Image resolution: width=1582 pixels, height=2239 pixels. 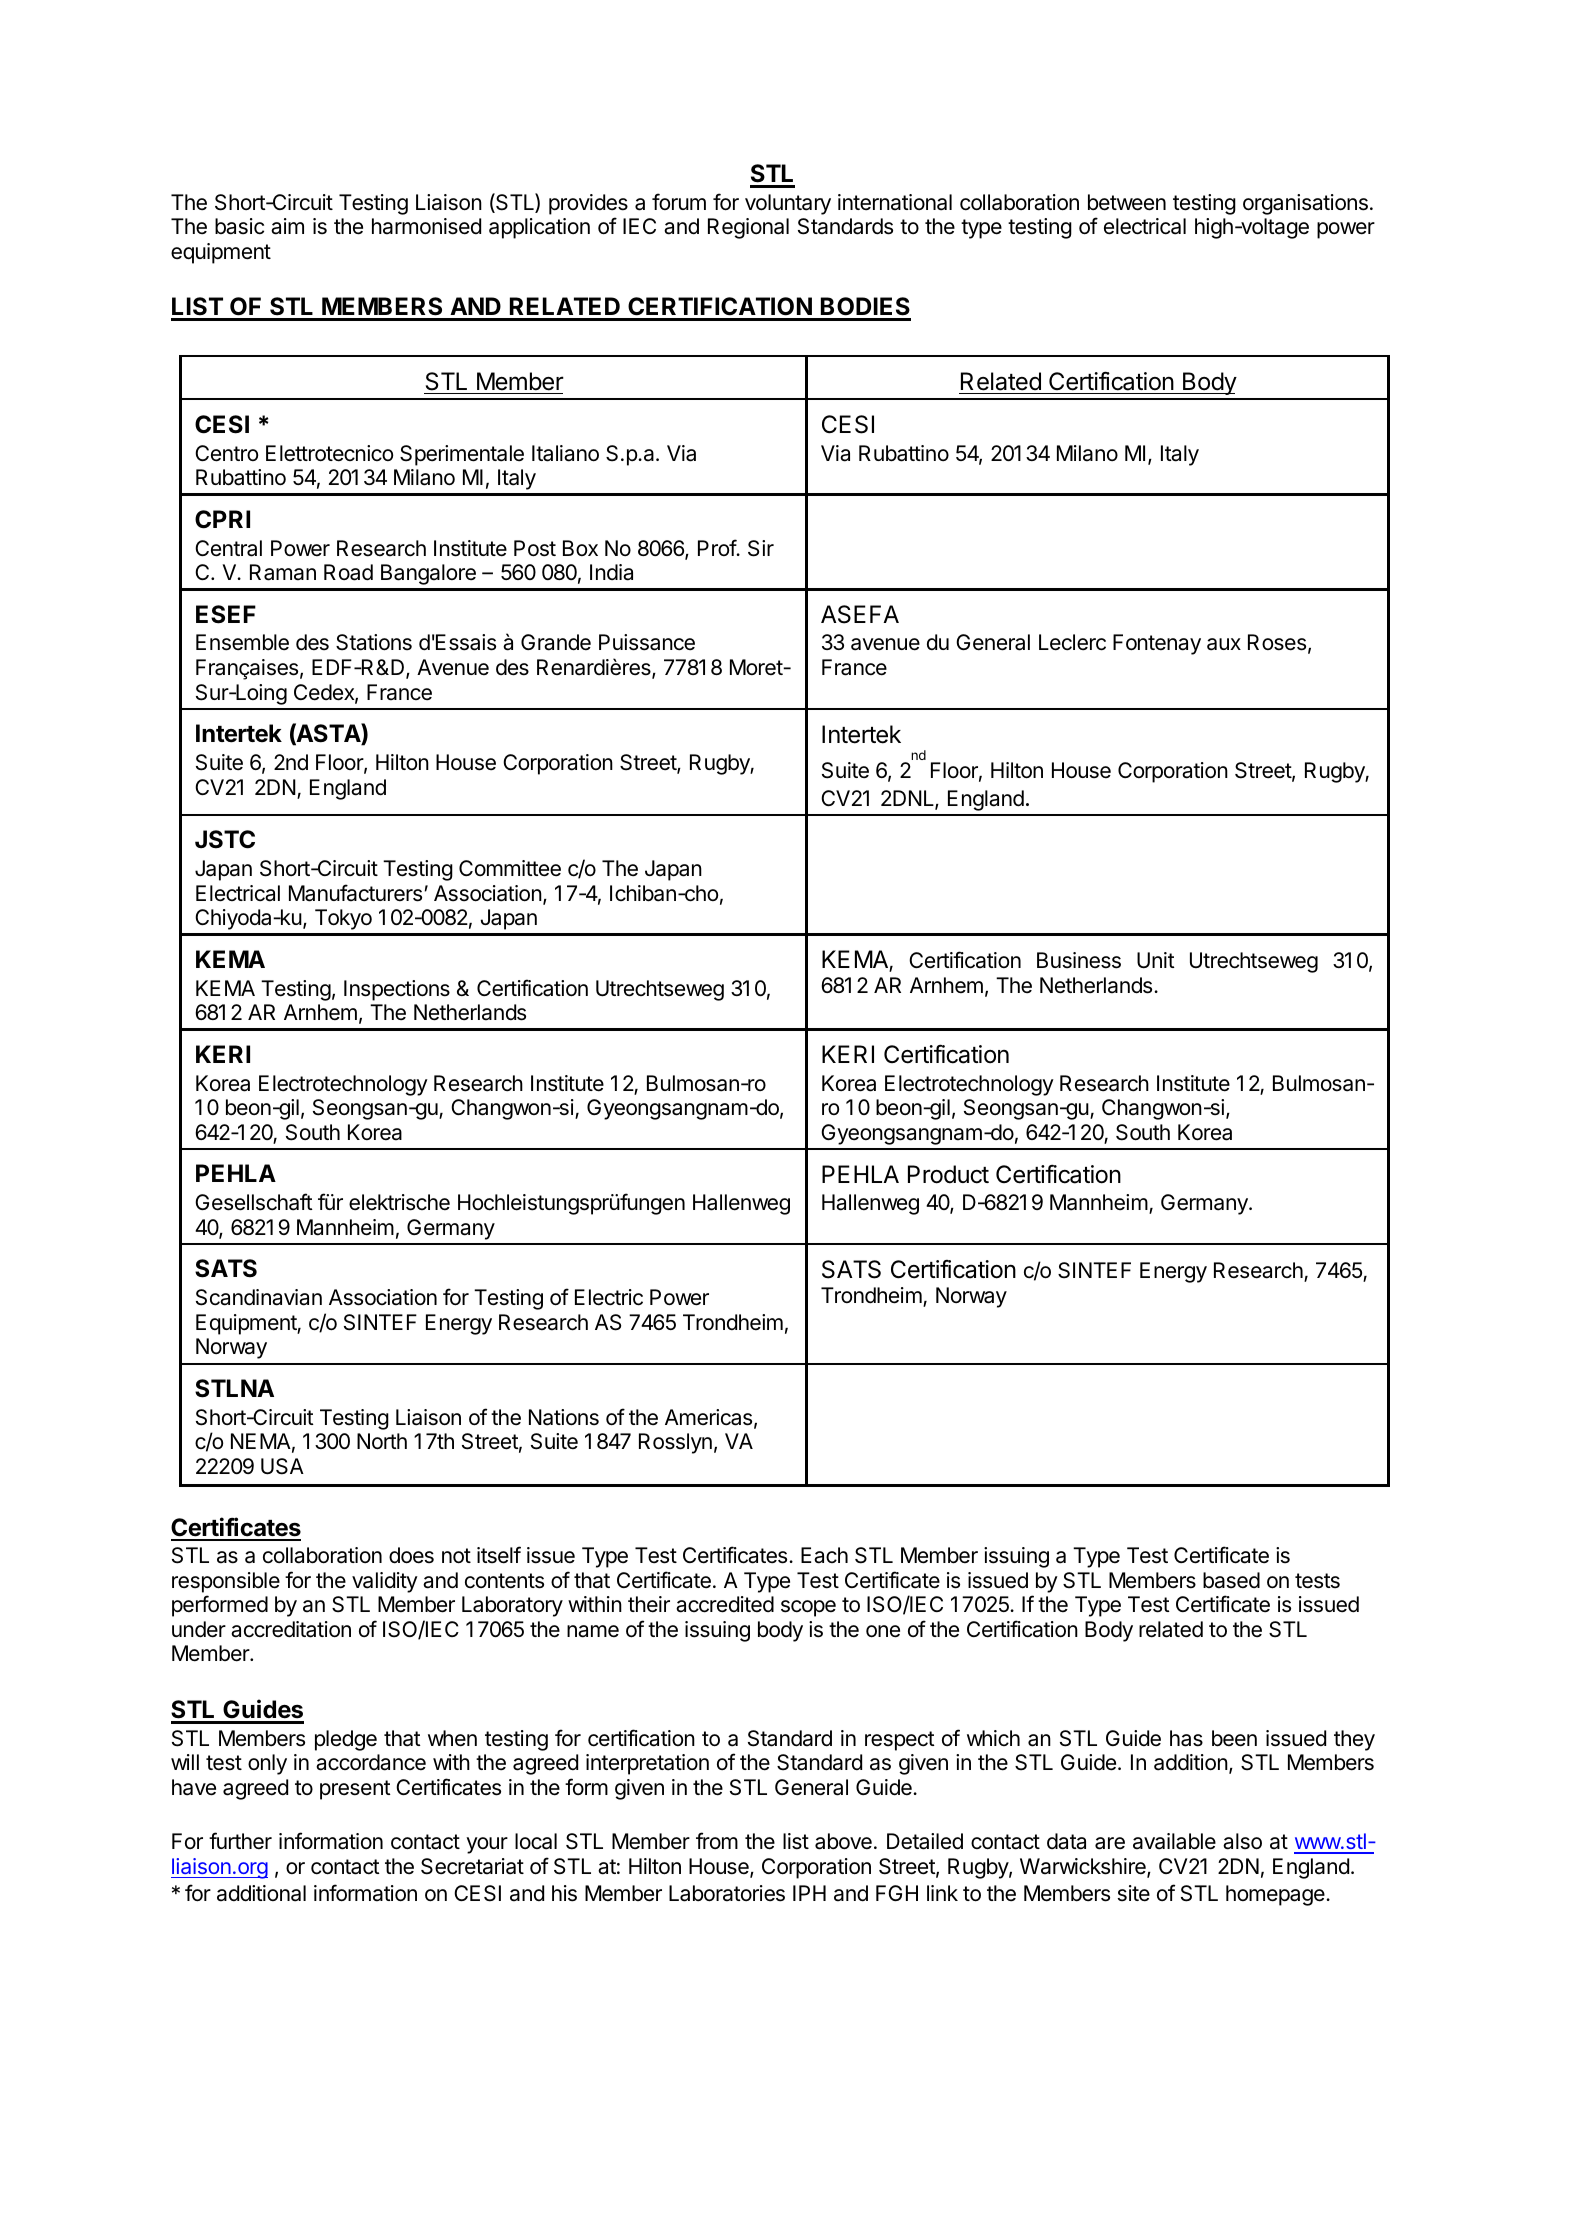 I want to click on also, so click(x=1242, y=1841).
